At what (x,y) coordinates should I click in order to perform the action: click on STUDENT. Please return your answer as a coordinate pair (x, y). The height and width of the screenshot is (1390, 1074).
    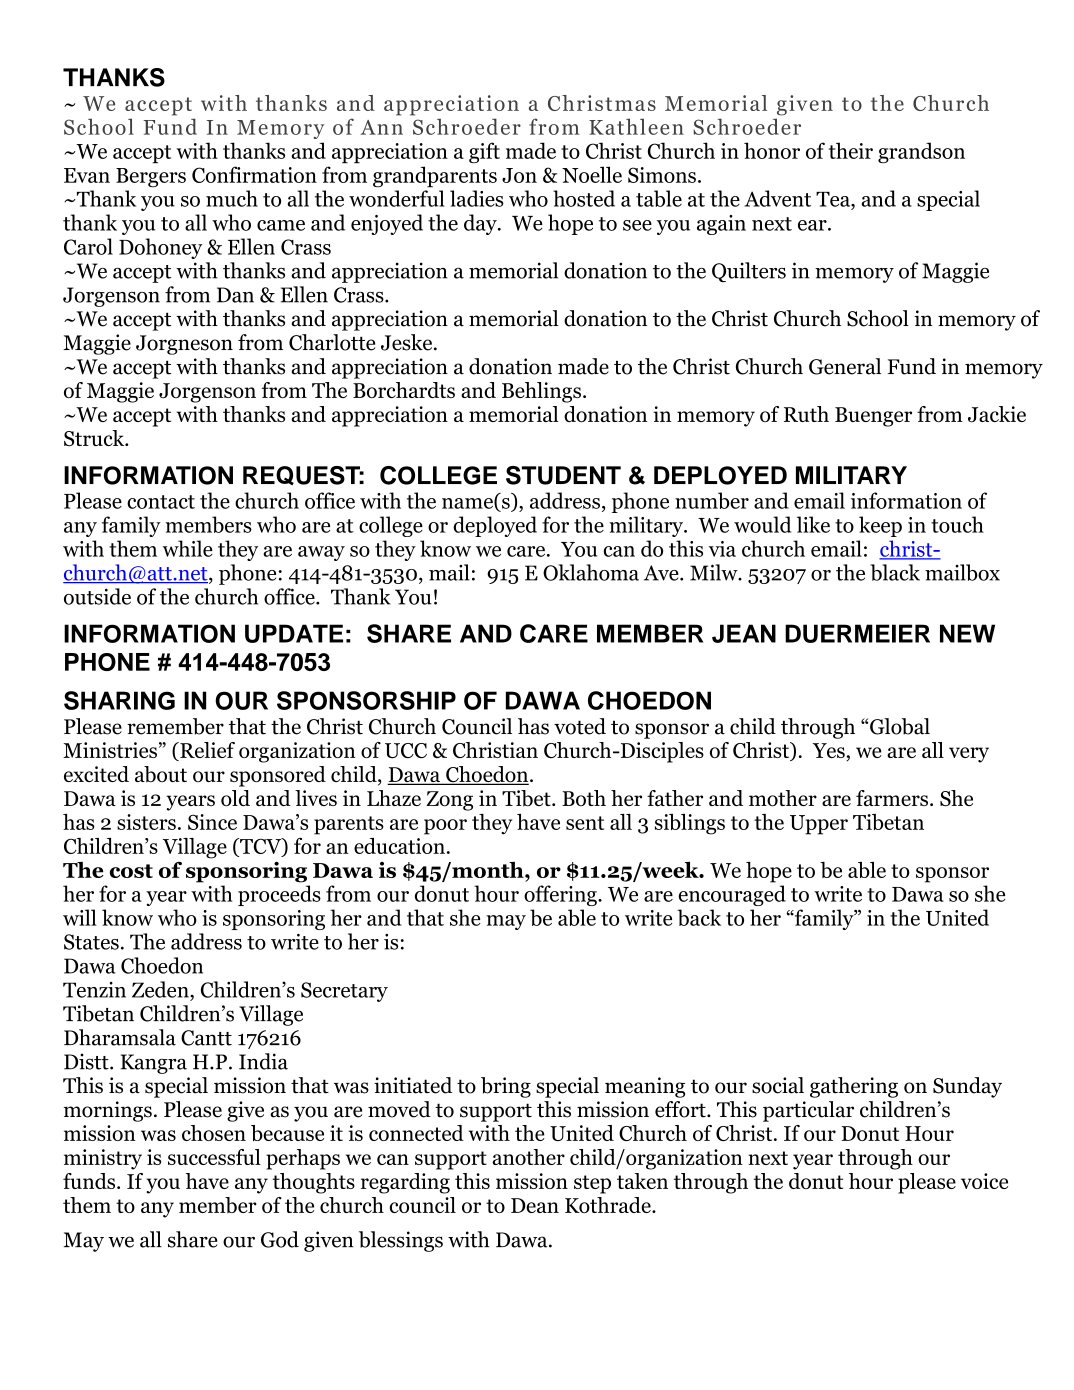
    Looking at the image, I should click on (563, 475).
